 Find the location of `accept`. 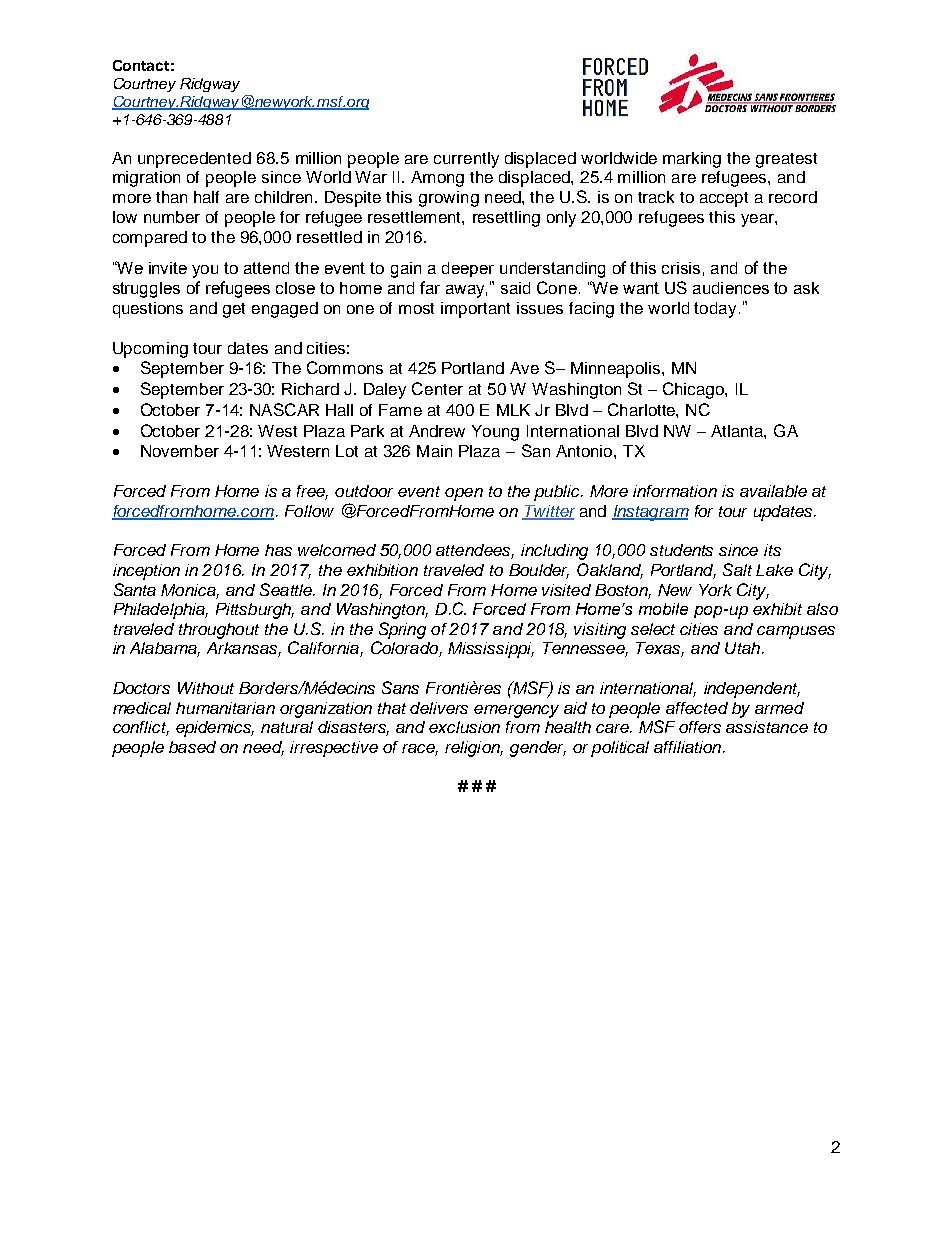

accept is located at coordinates (724, 199).
